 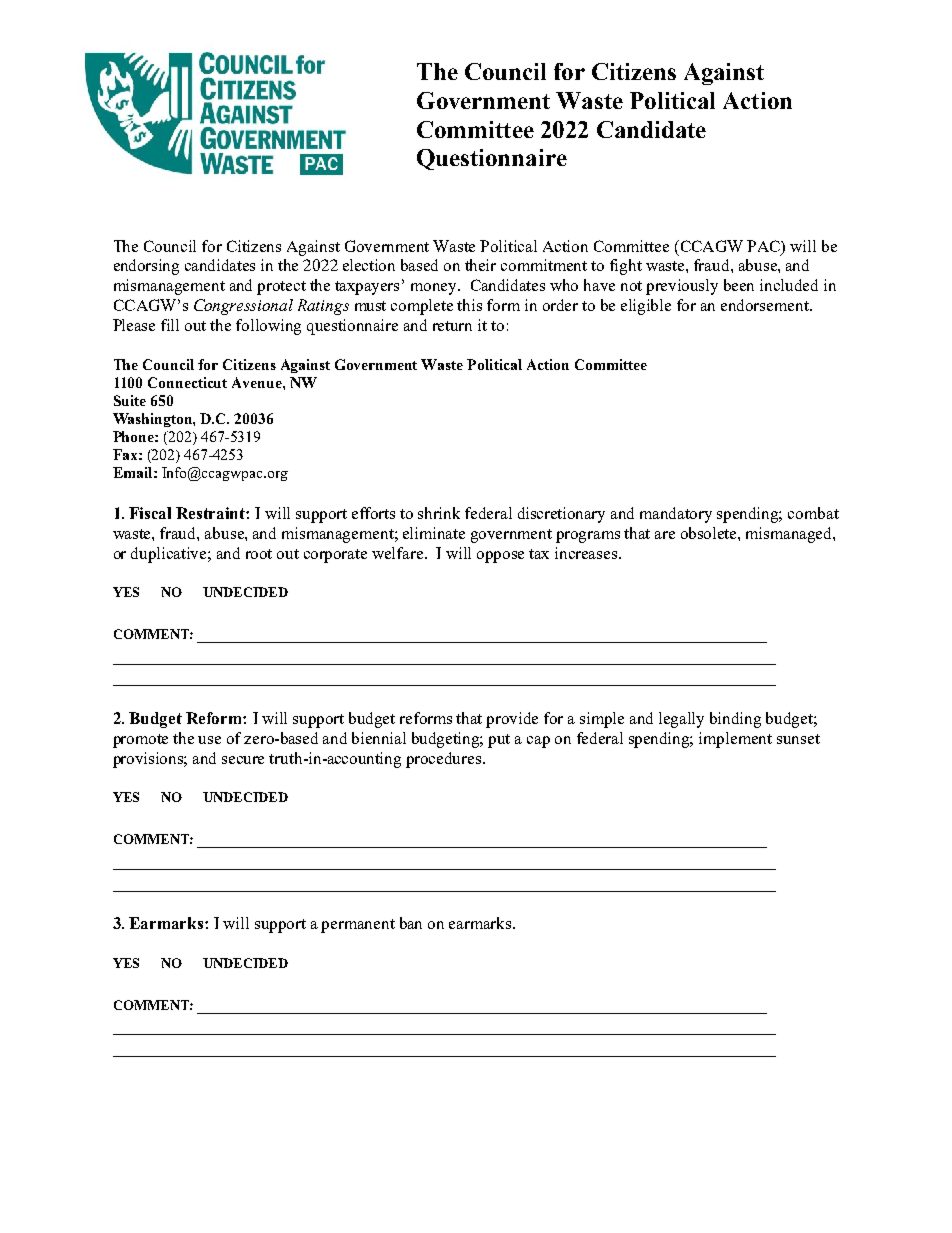 I want to click on permanent, so click(x=358, y=926).
